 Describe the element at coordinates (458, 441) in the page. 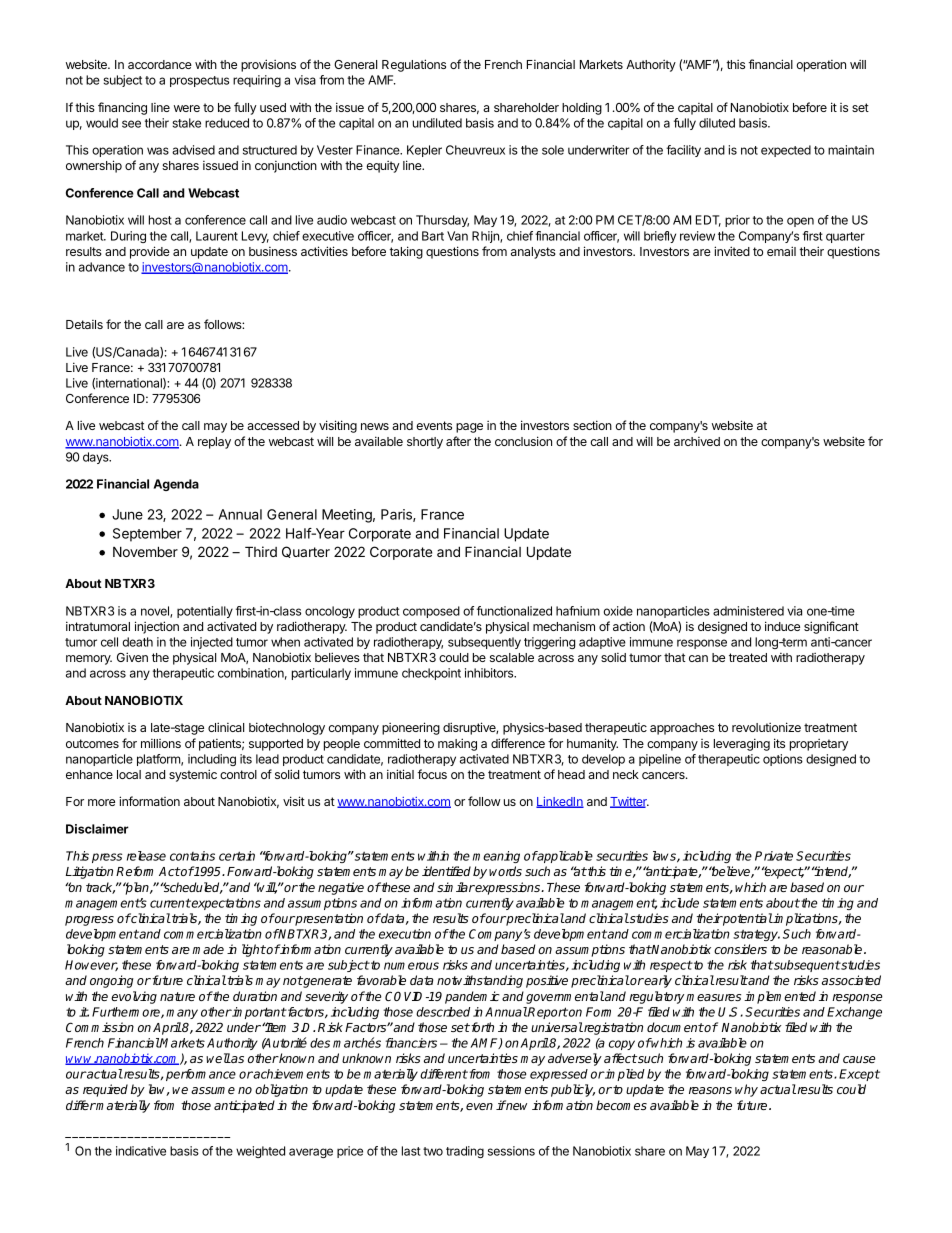

I see `after` at that location.
